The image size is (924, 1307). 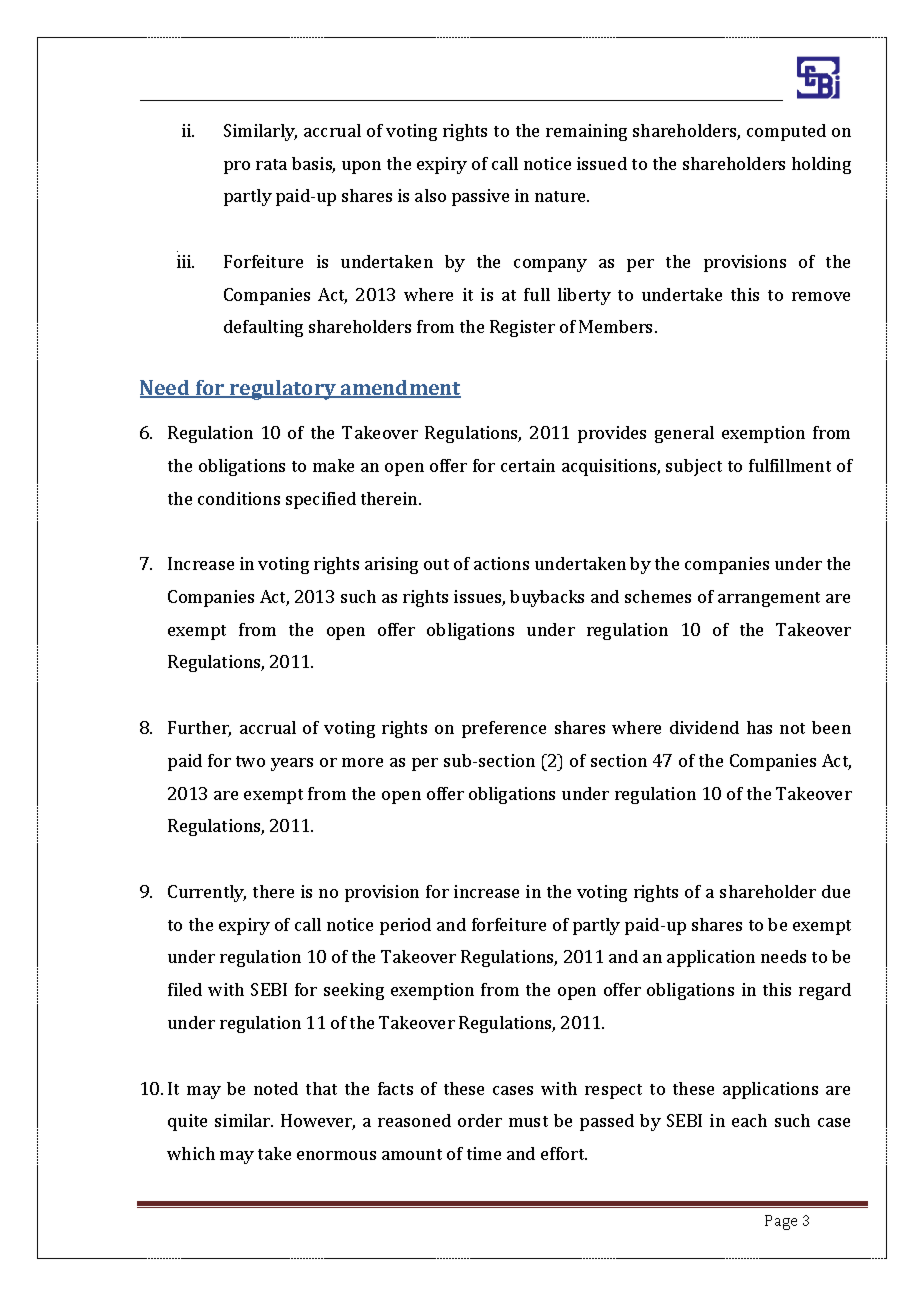 What do you see at coordinates (480, 197) in the screenshot?
I see `passive` at bounding box center [480, 197].
